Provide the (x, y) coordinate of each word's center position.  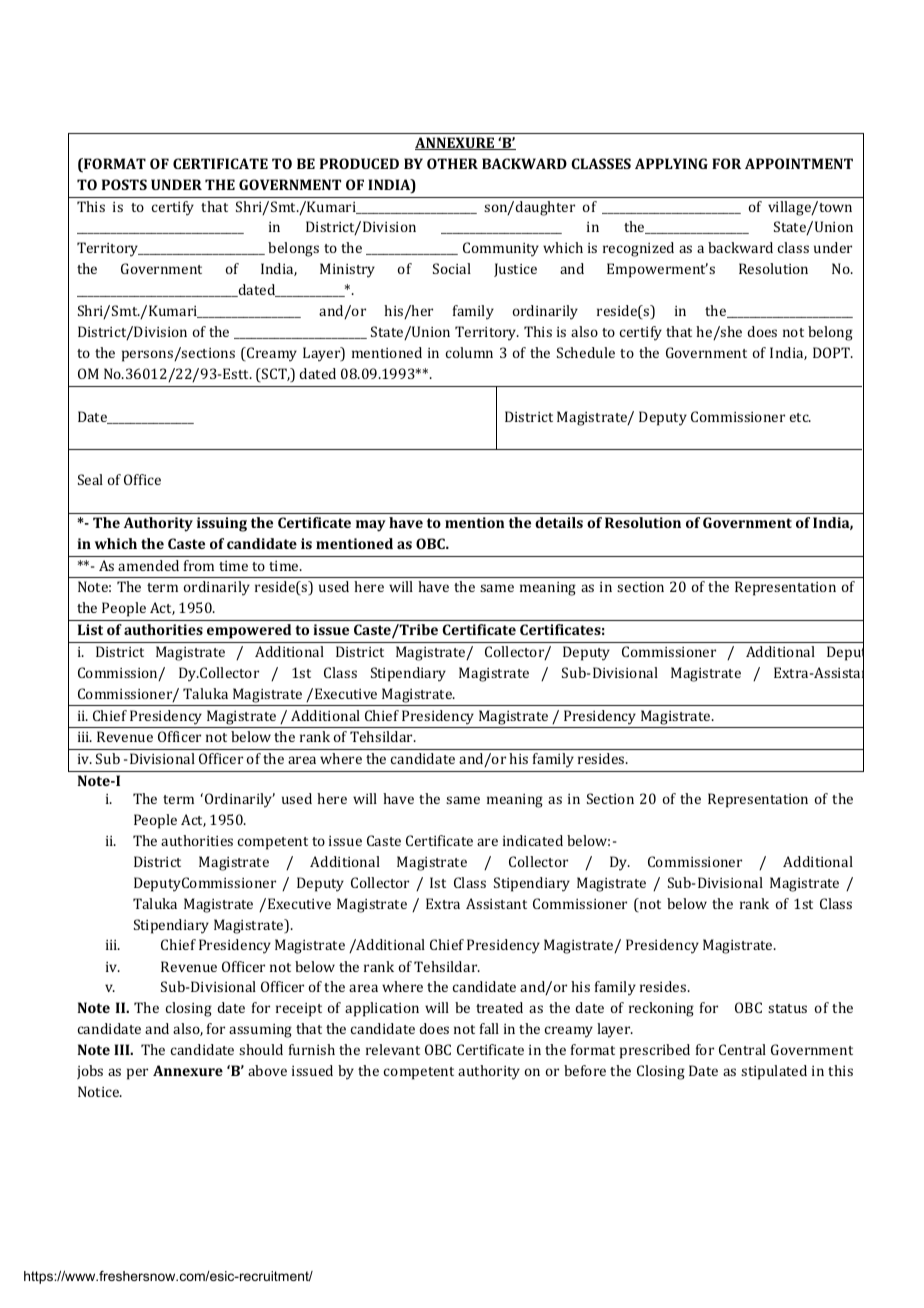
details (559, 522)
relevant (393, 1049)
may (371, 526)
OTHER (452, 163)
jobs (90, 1072)
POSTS (124, 184)
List (90, 629)
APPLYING (671, 163)
